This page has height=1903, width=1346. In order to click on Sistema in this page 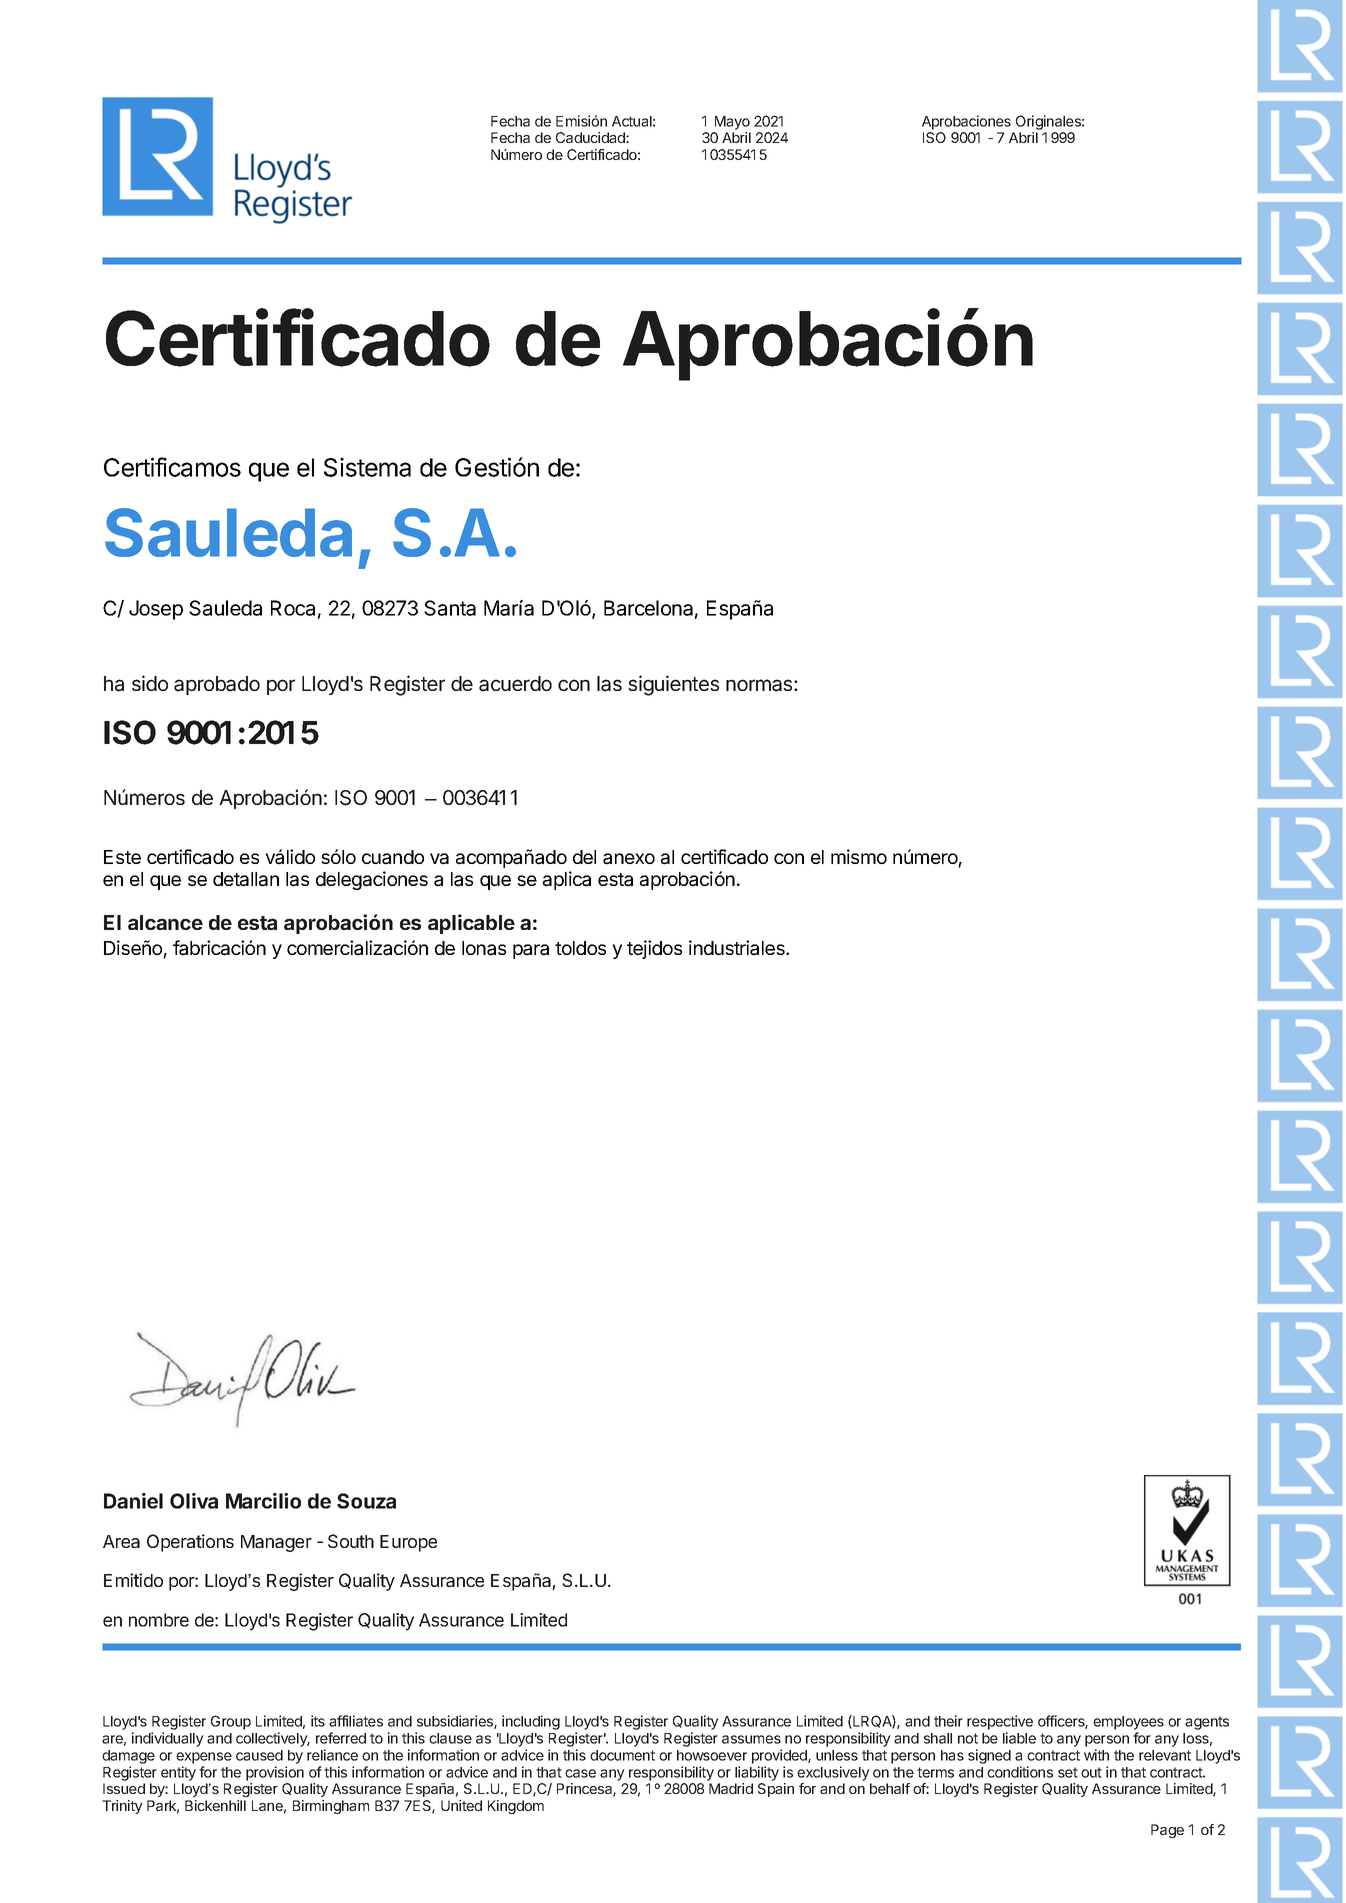, I will do `click(367, 467)`.
